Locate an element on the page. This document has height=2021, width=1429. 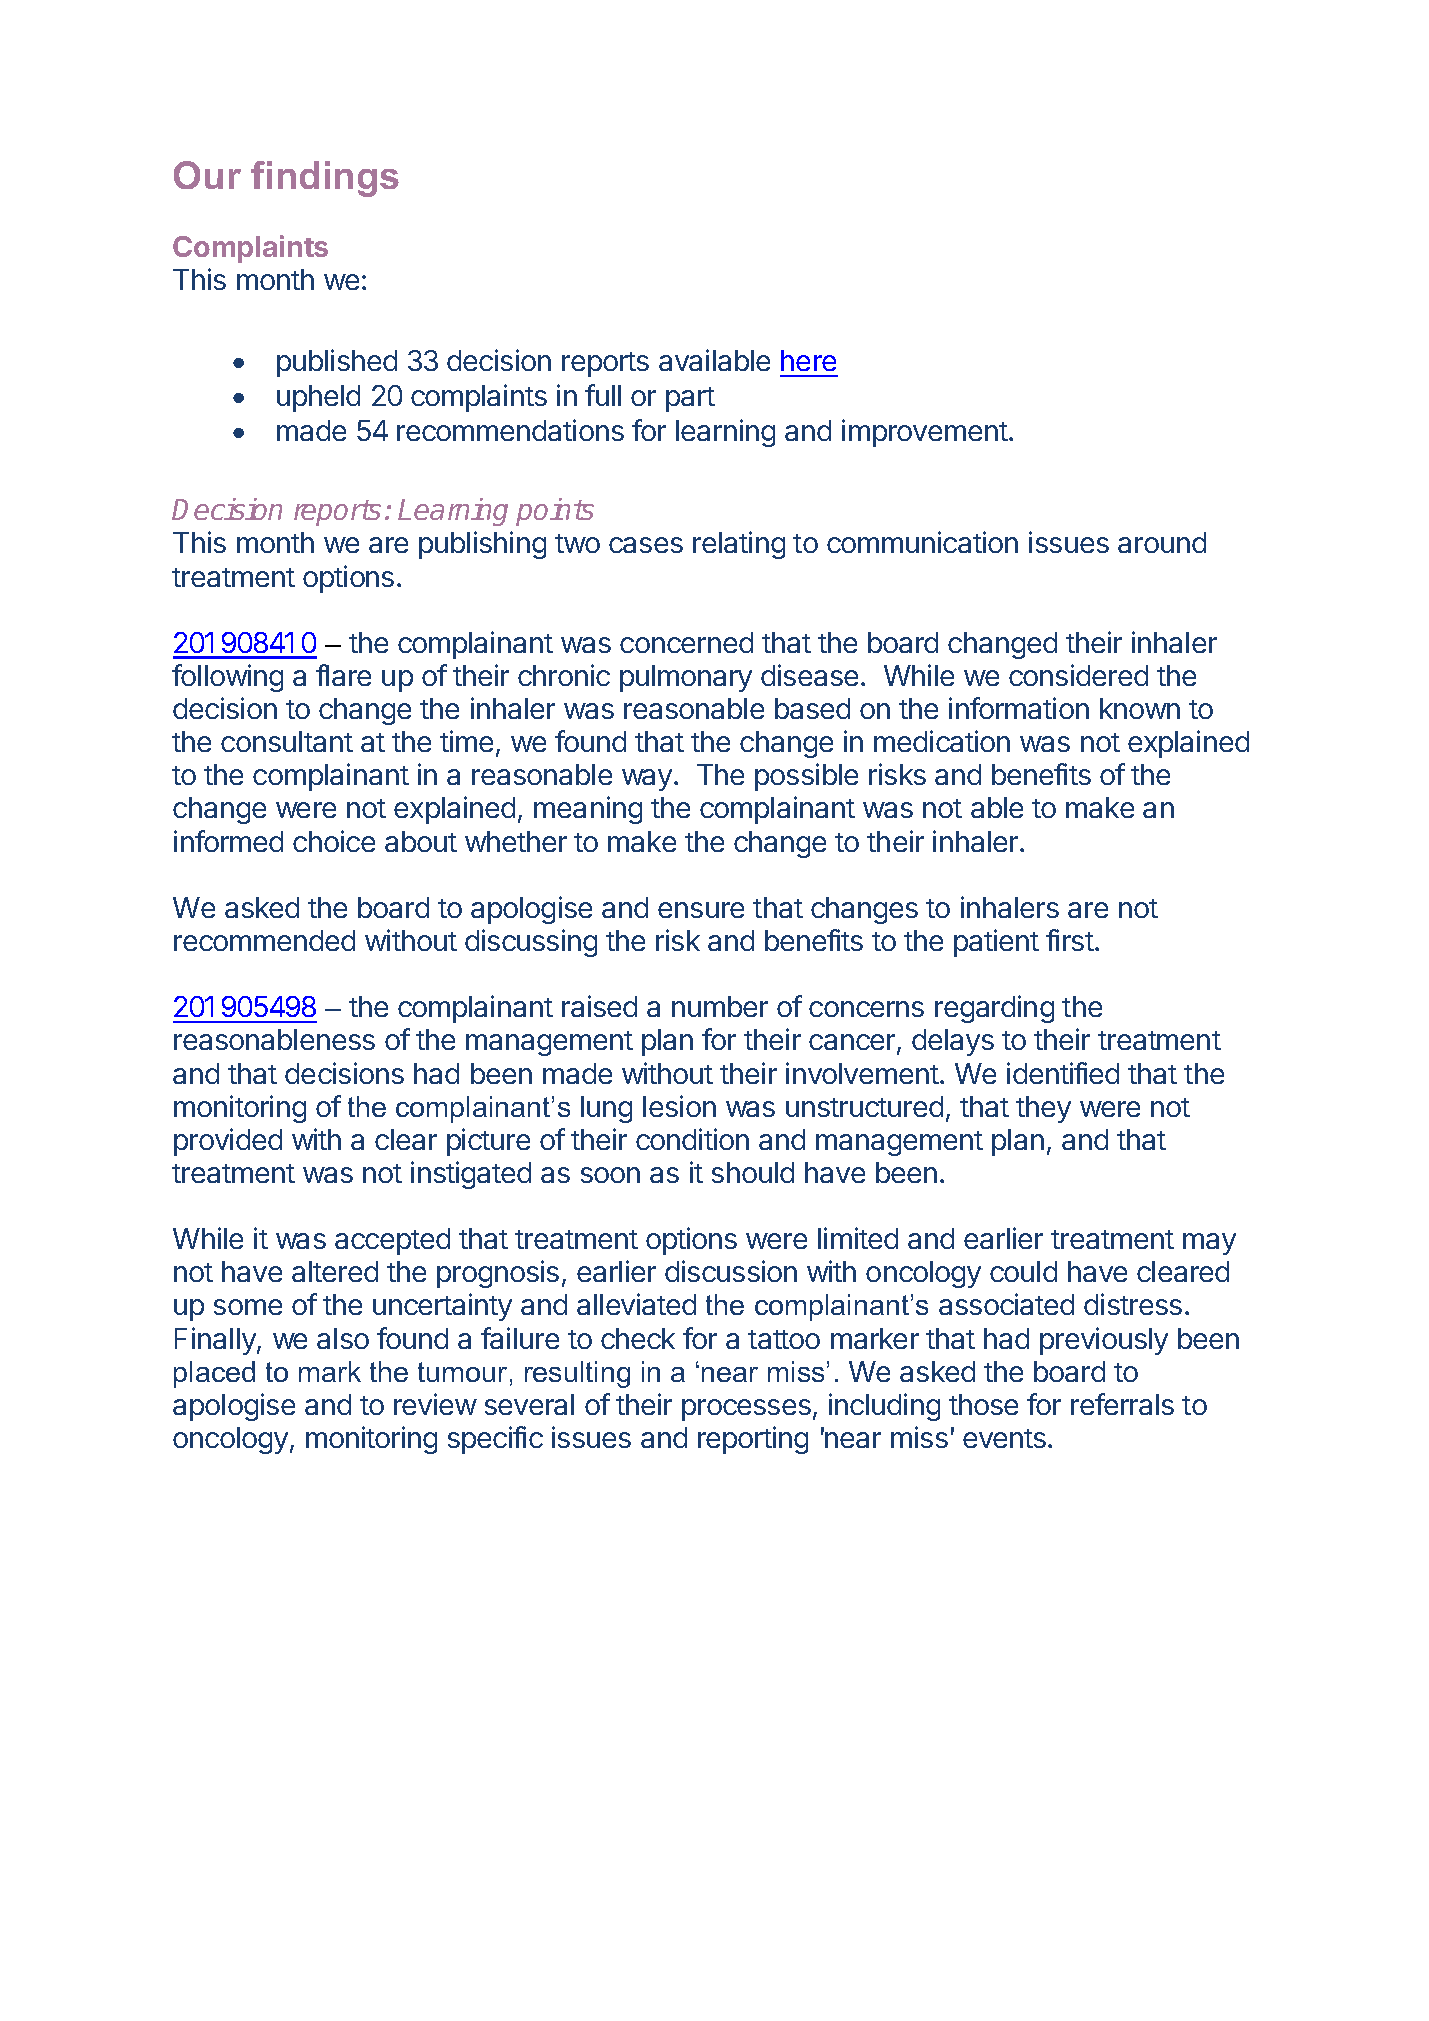
here is located at coordinates (808, 360).
